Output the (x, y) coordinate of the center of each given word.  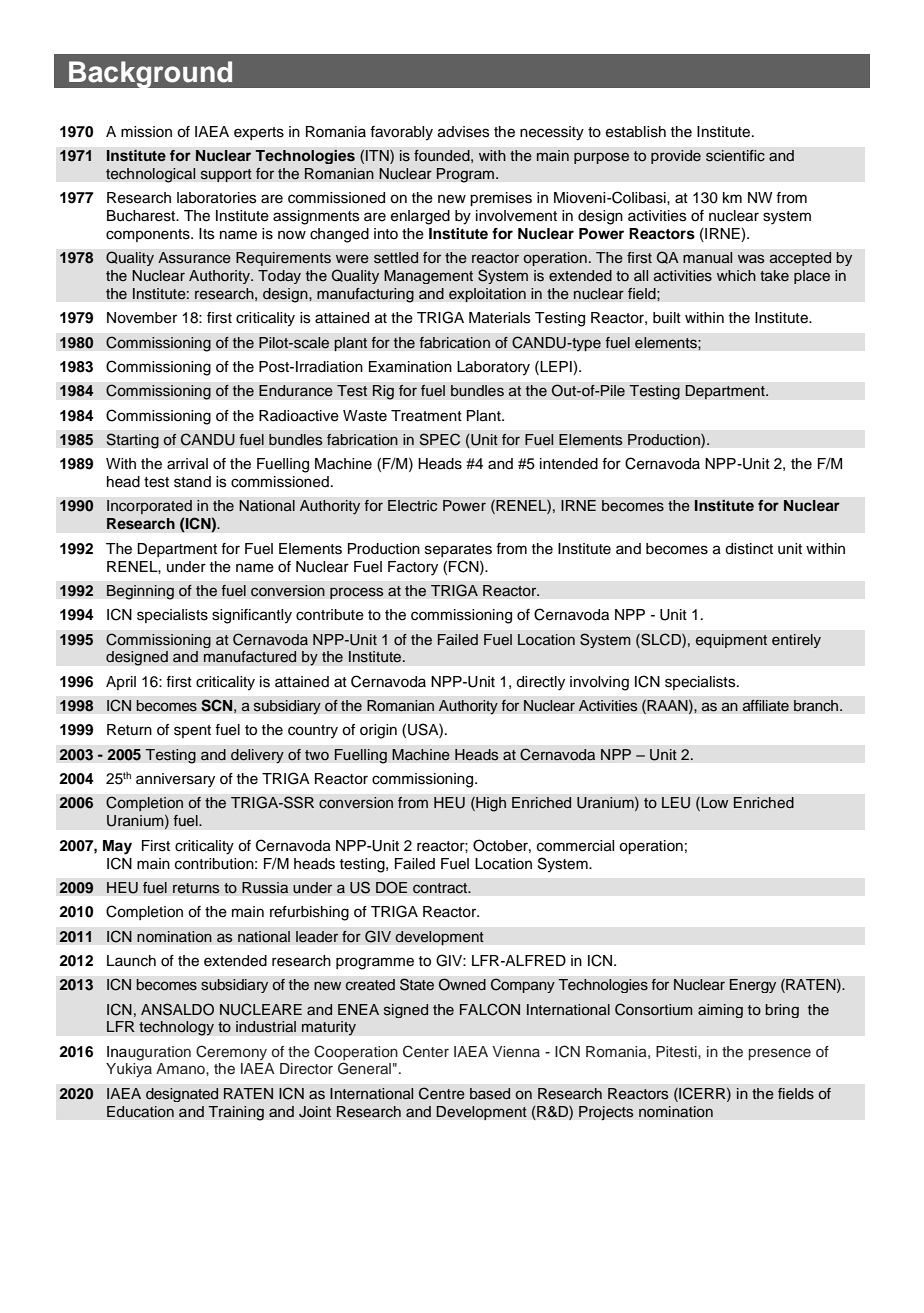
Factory (413, 568)
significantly (252, 616)
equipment (731, 641)
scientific (735, 156)
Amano (181, 1068)
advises (464, 132)
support (226, 175)
